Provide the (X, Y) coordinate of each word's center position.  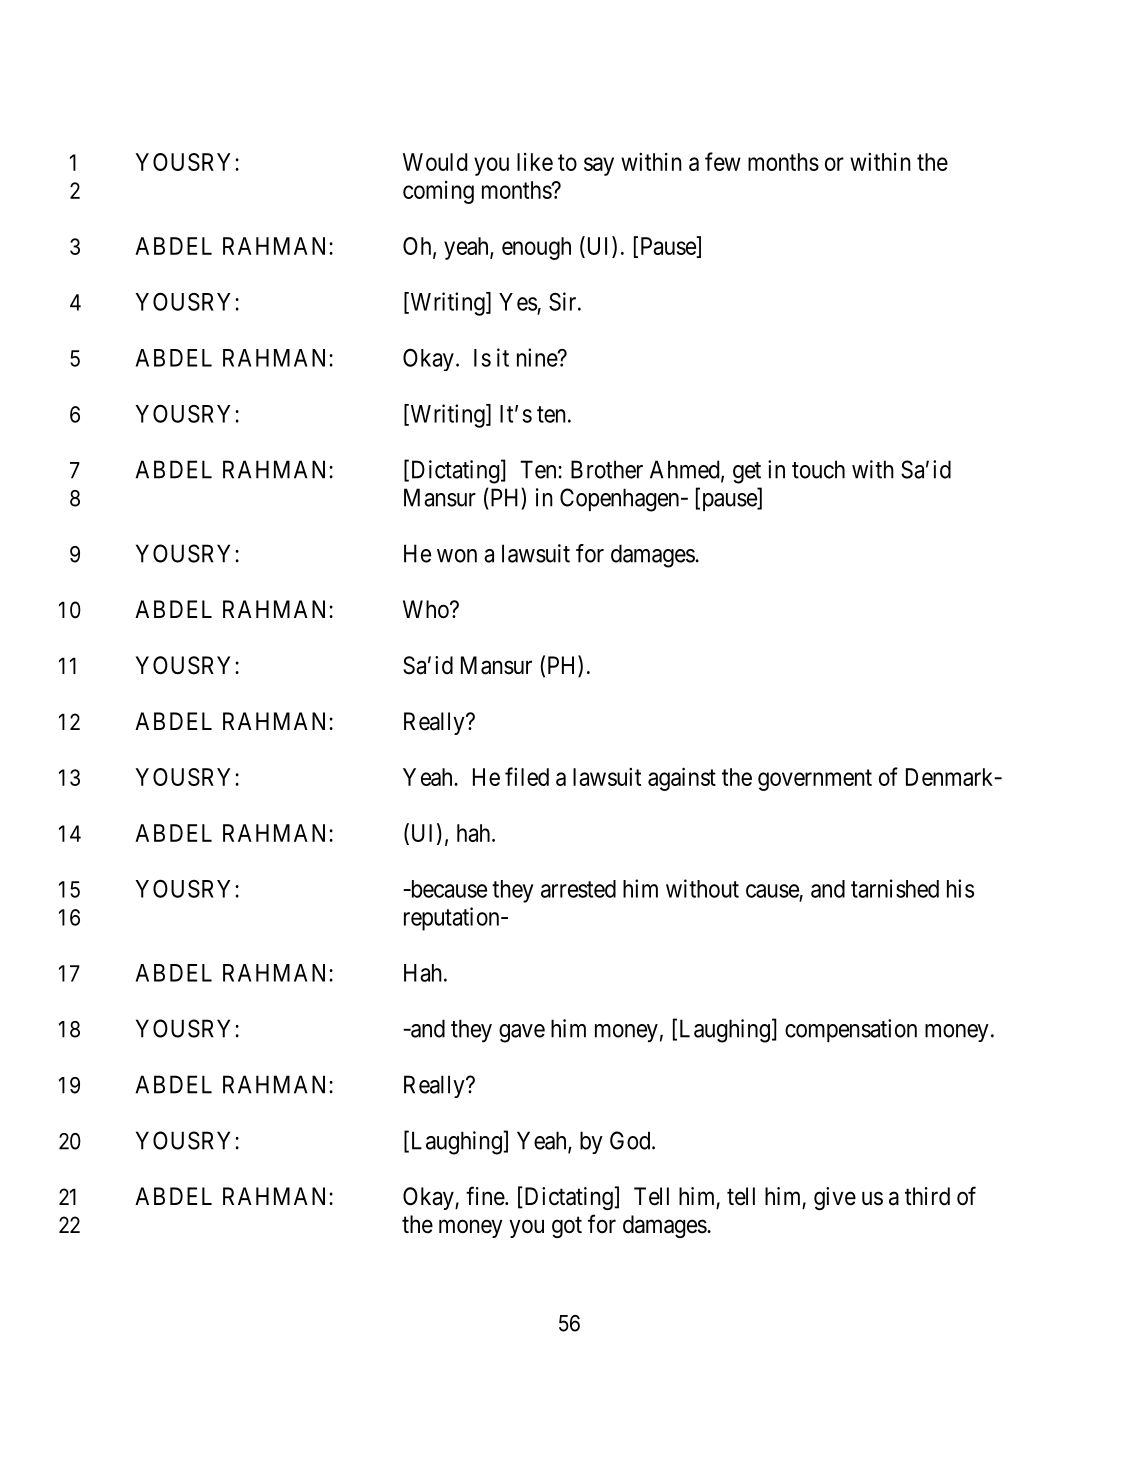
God (631, 1140)
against (682, 779)
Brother (607, 469)
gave (522, 1033)
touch (818, 469)
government (815, 780)
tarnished (895, 888)
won (457, 556)
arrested (578, 889)
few (723, 161)
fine (486, 1196)
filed (527, 776)
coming (438, 192)
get (747, 473)
